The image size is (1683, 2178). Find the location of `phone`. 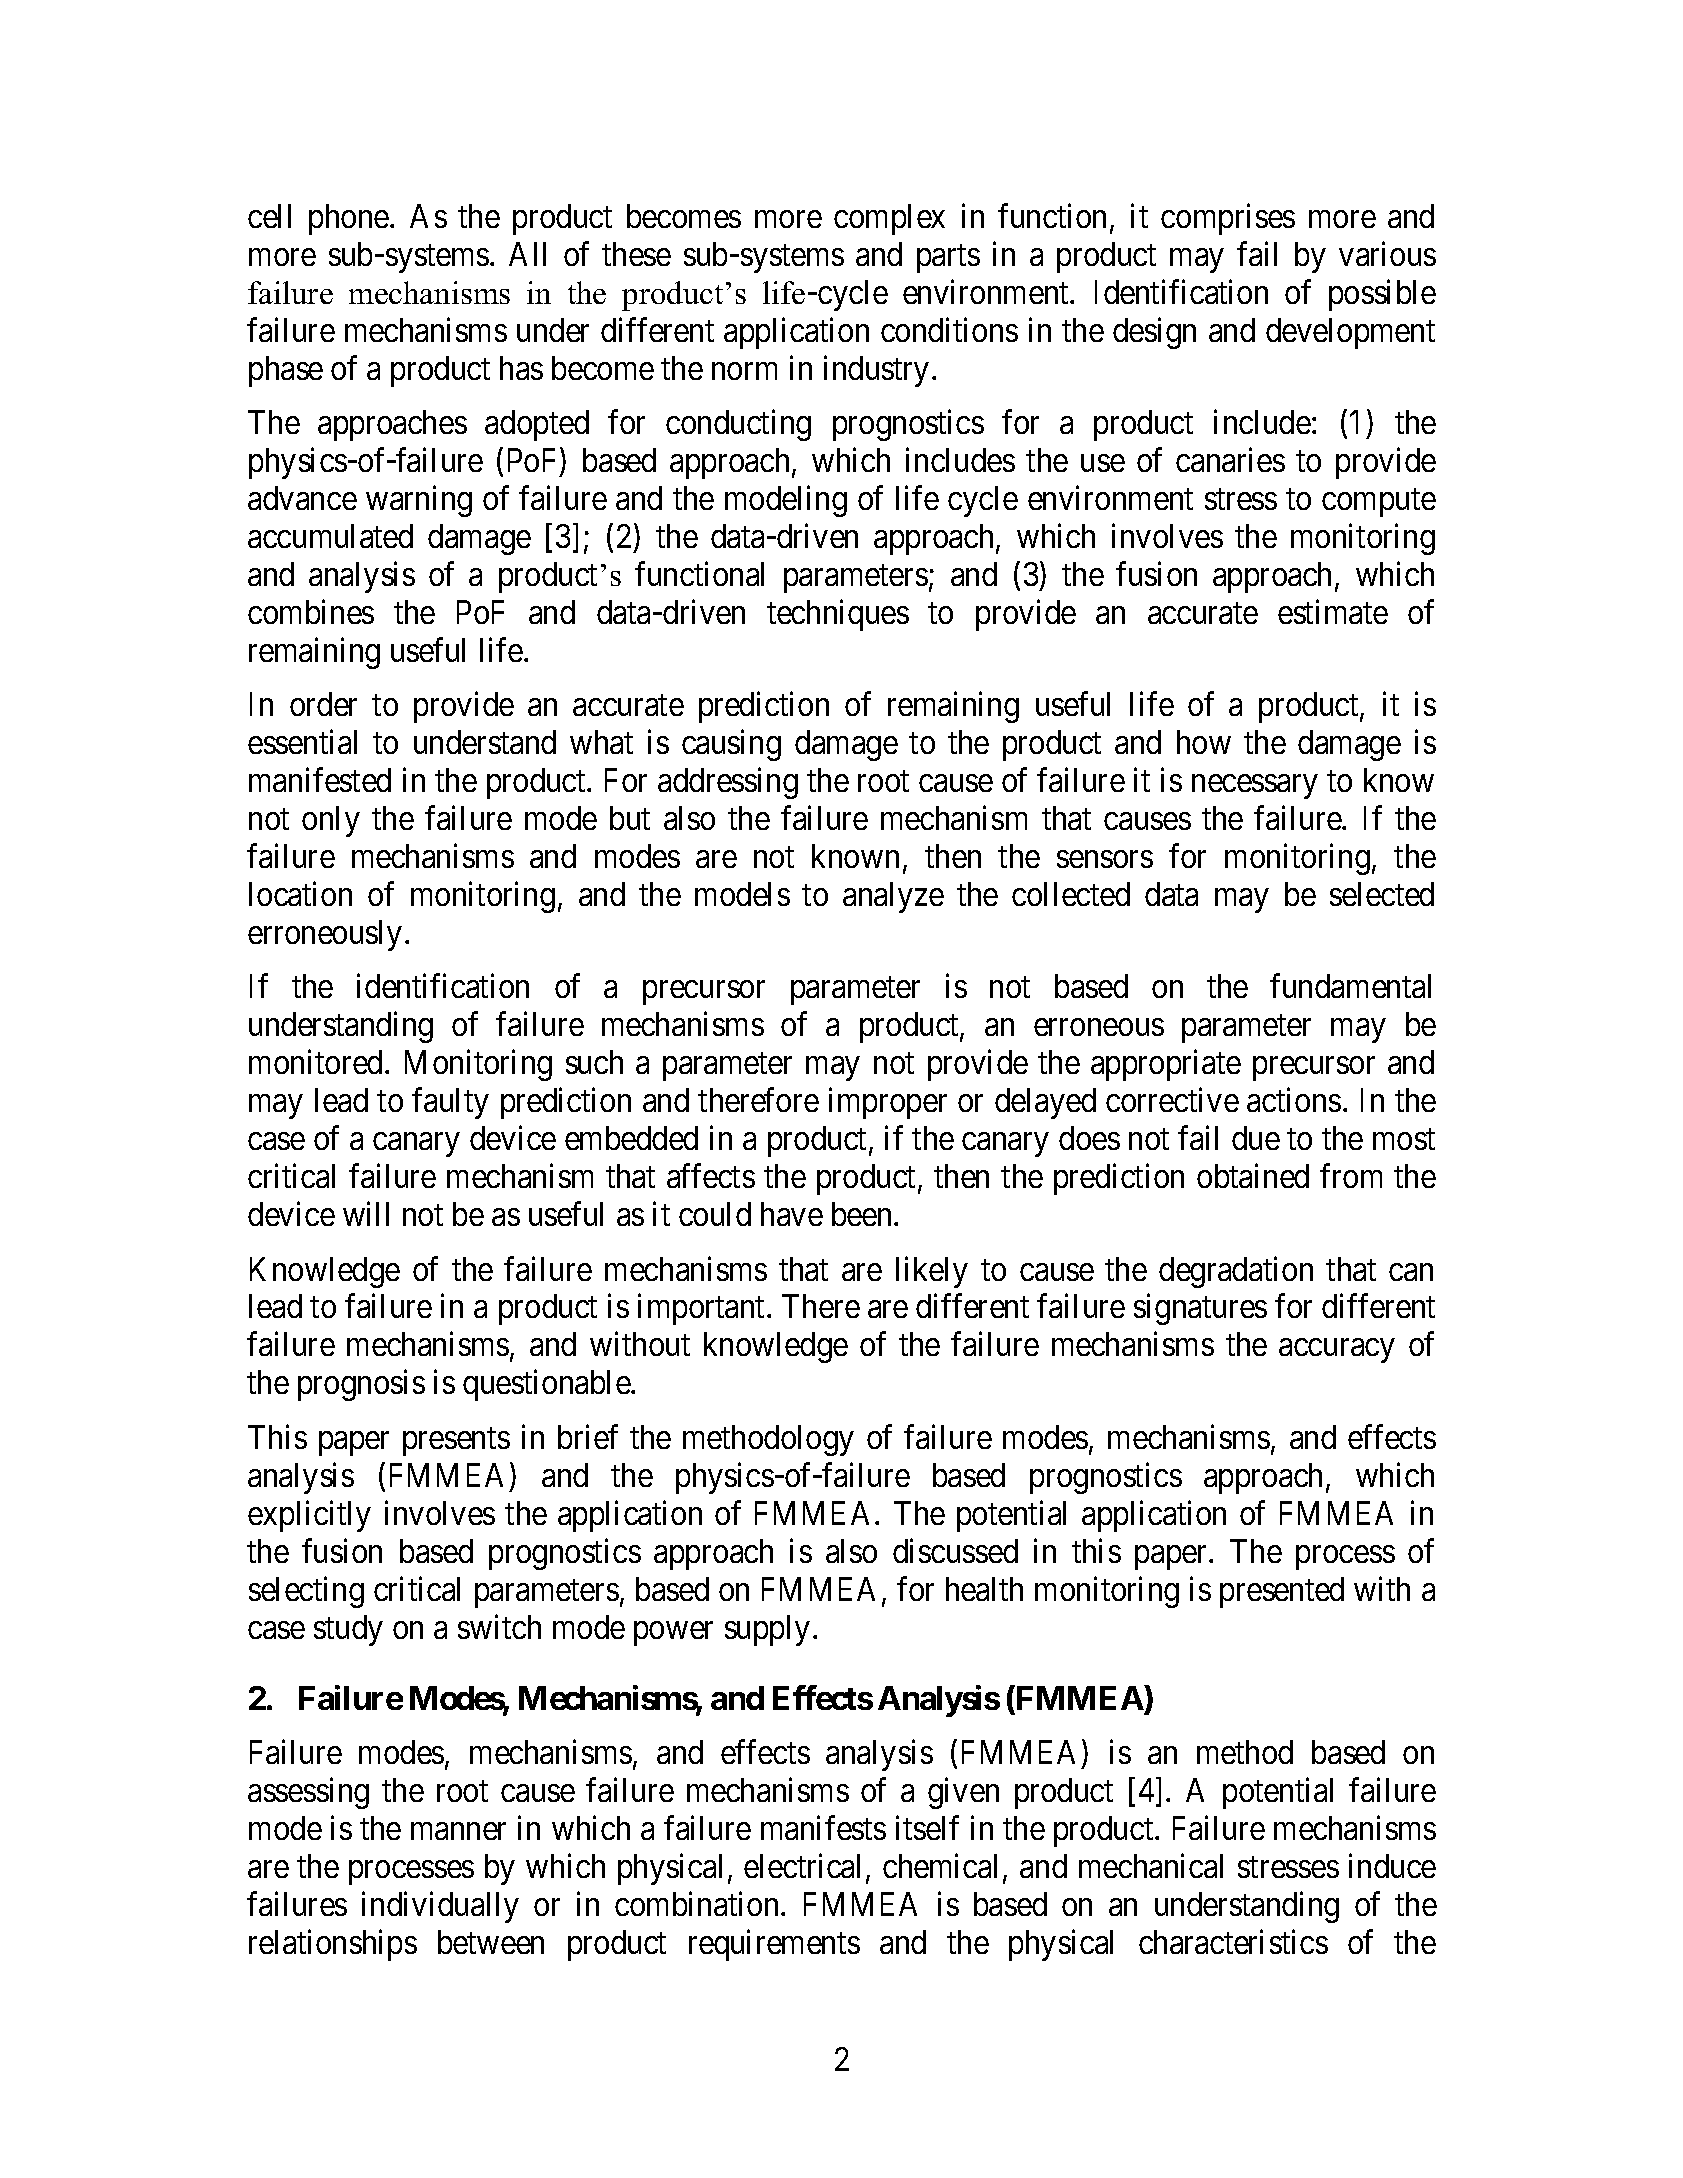

phone is located at coordinates (349, 219).
